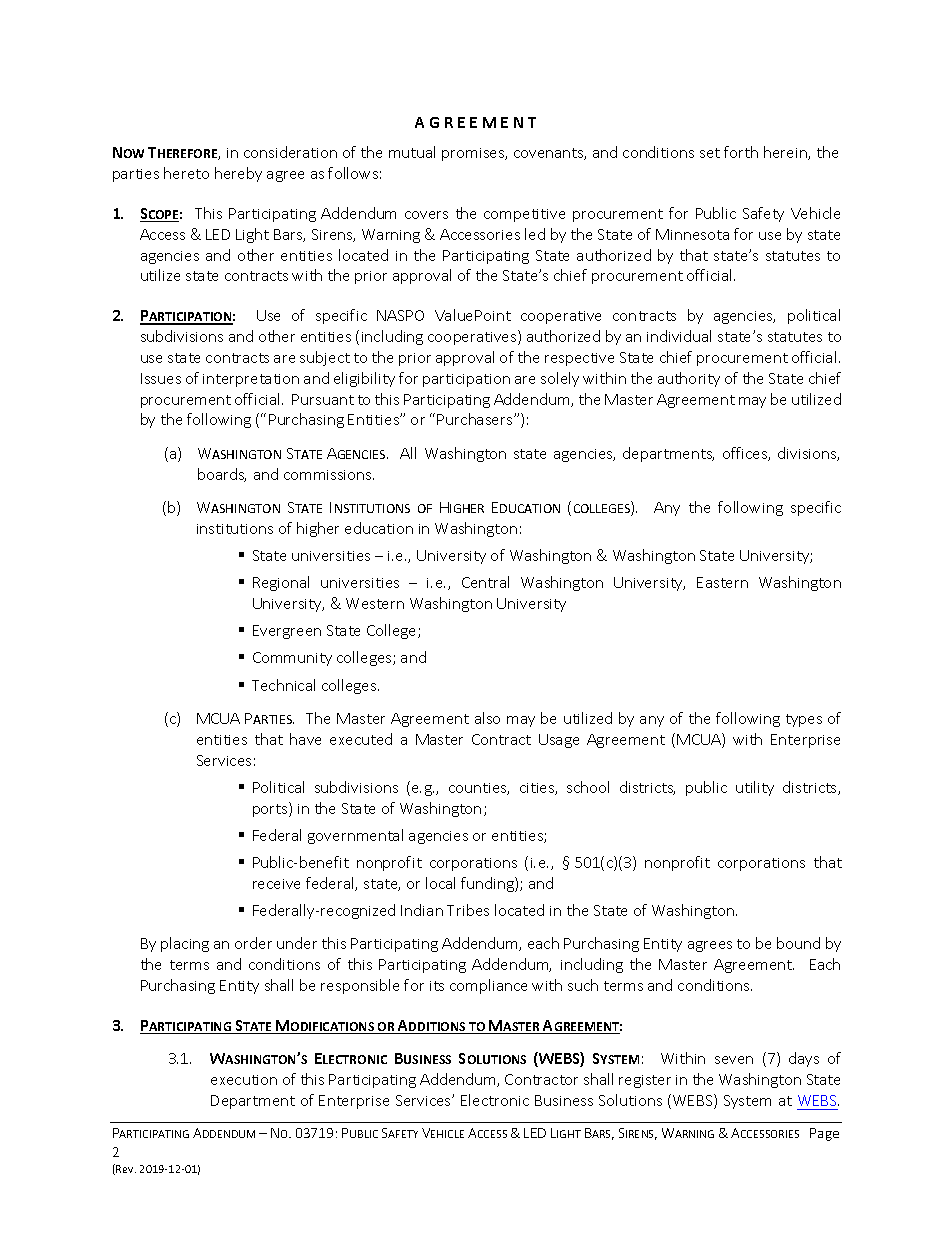 This document has width=952, height=1233. I want to click on seven, so click(734, 1060).
